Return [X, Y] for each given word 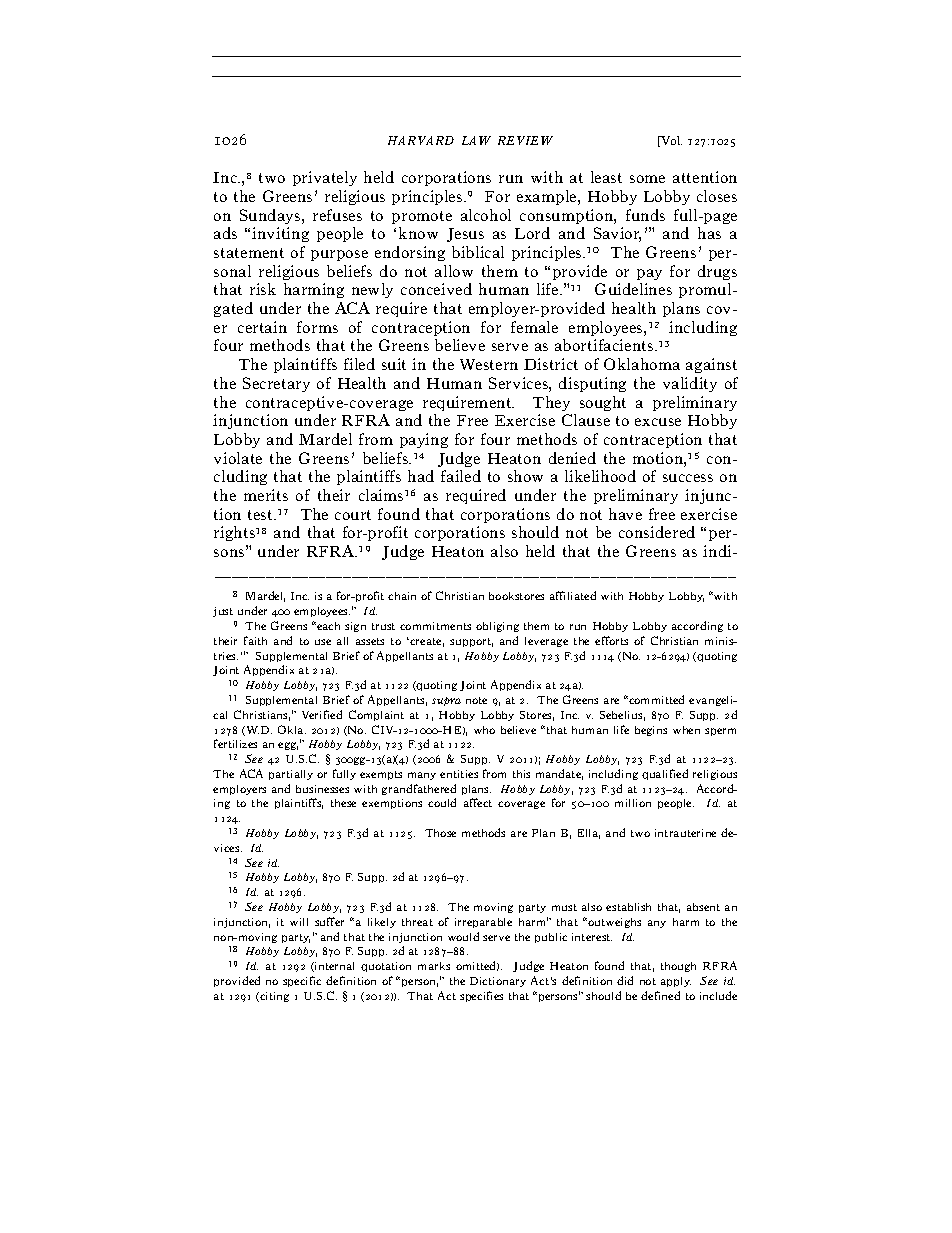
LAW [476, 140]
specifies [481, 996]
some [647, 179]
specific [302, 981]
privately [325, 178]
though [678, 967]
